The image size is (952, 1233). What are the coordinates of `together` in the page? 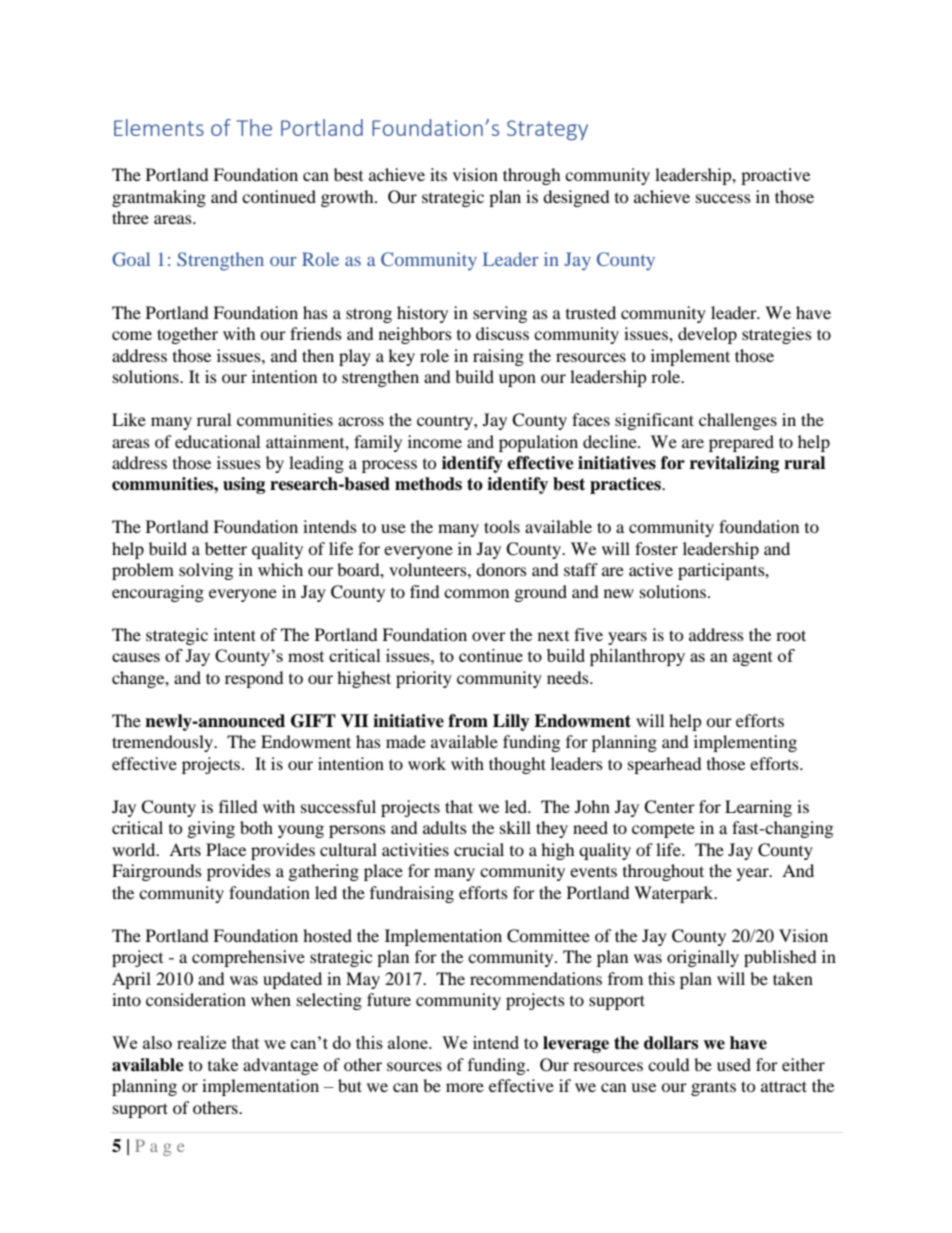 It's located at (187, 335).
